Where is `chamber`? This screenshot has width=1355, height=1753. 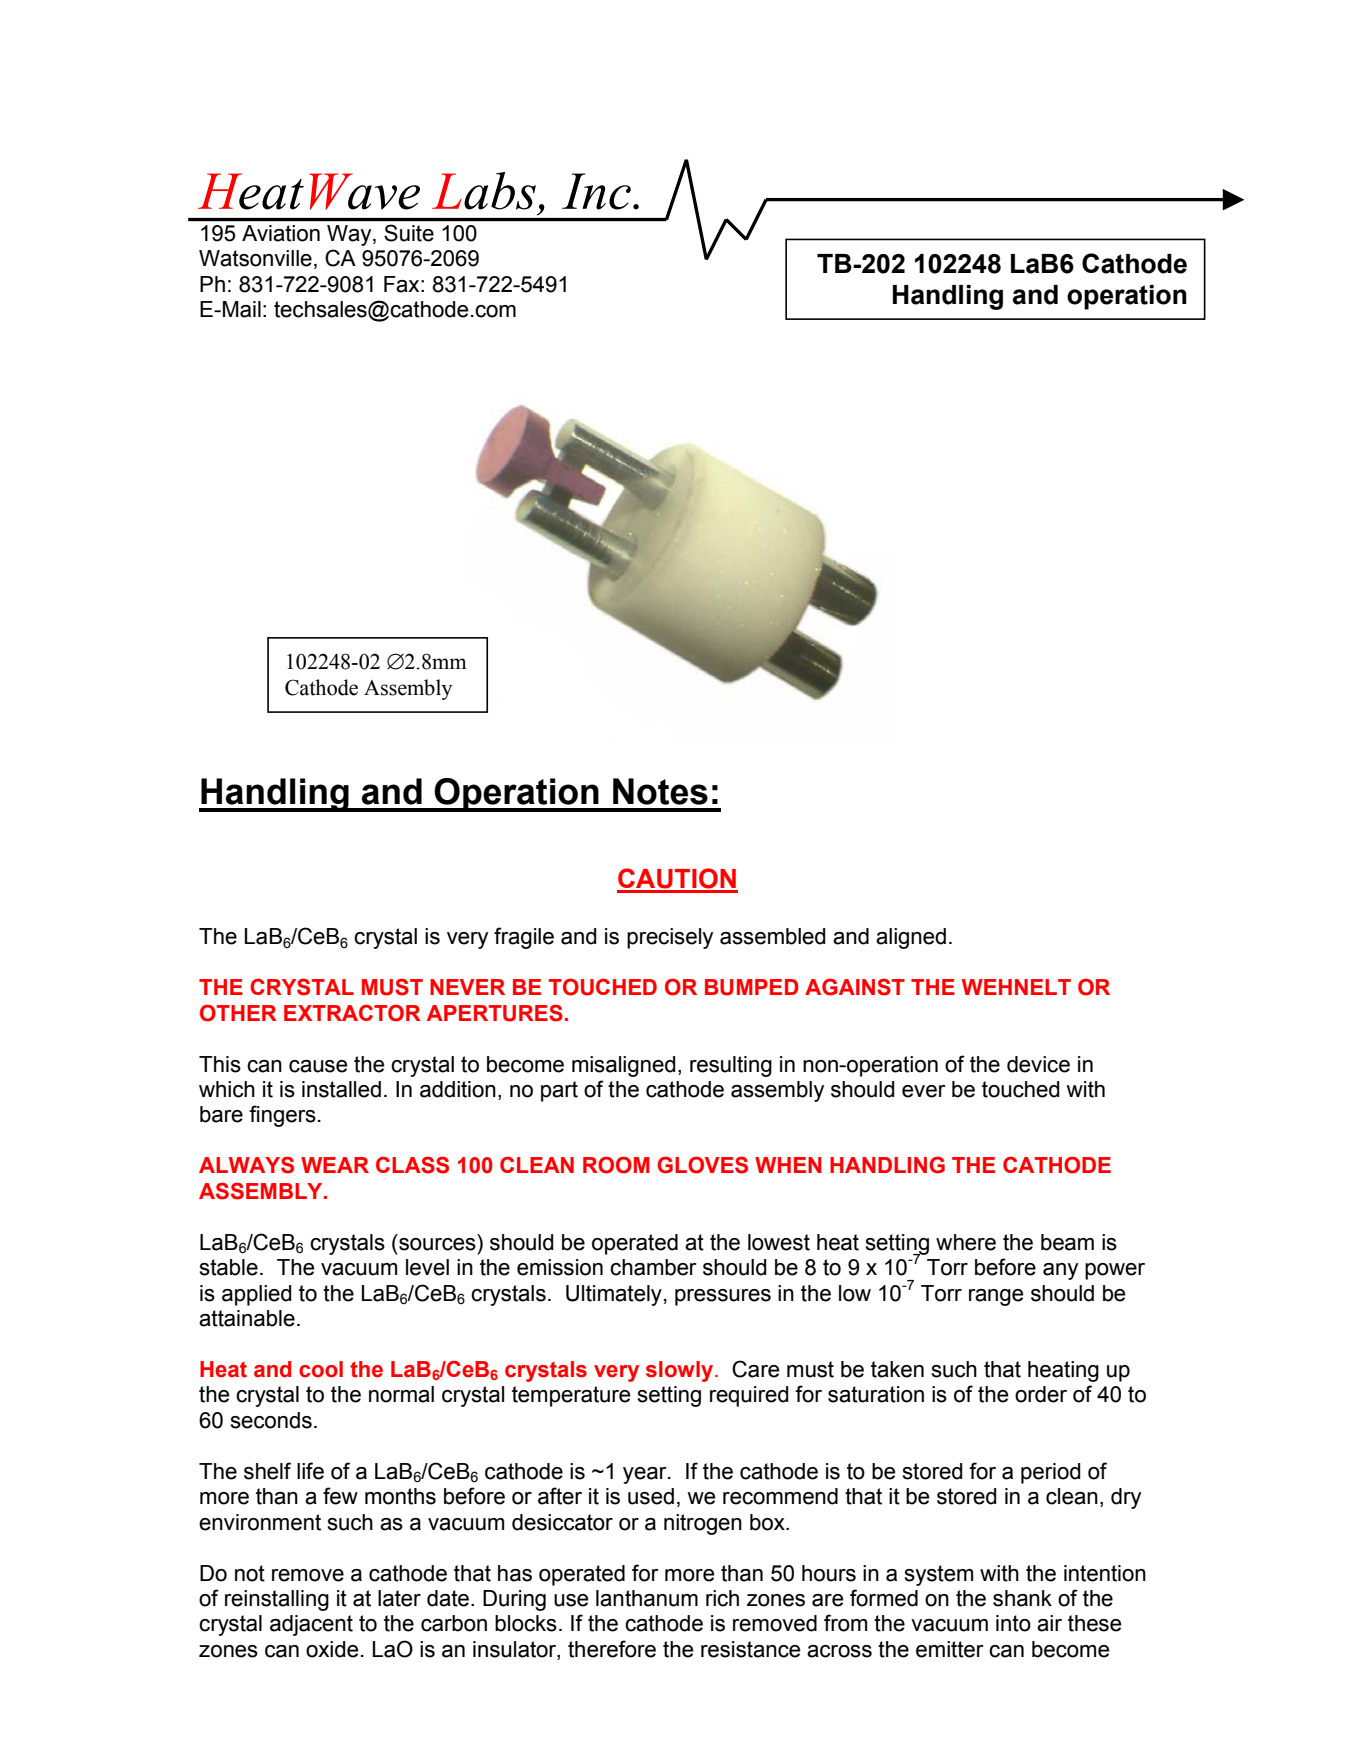
chamber is located at coordinates (653, 1267).
